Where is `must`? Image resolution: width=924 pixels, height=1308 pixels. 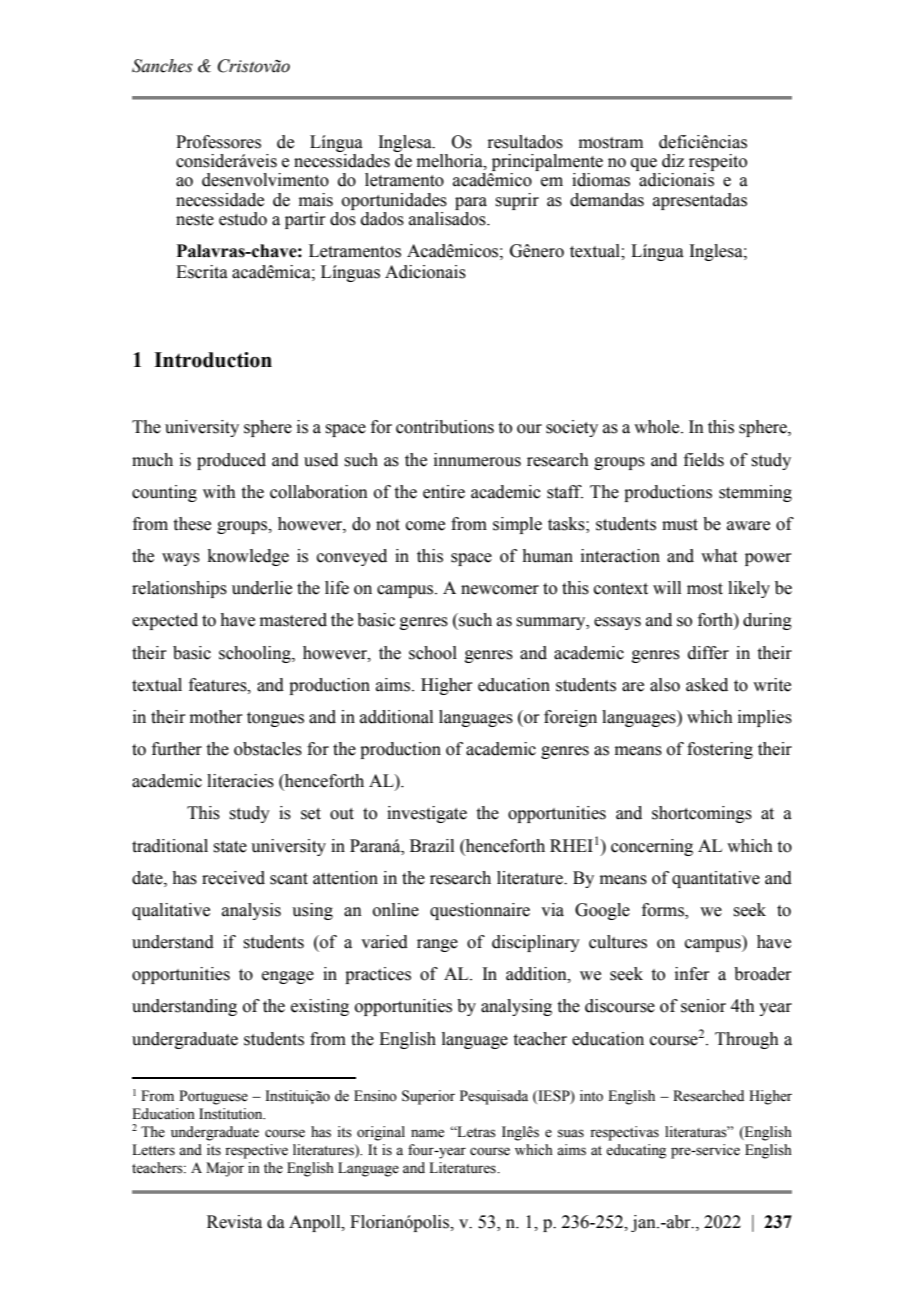
must is located at coordinates (680, 525).
